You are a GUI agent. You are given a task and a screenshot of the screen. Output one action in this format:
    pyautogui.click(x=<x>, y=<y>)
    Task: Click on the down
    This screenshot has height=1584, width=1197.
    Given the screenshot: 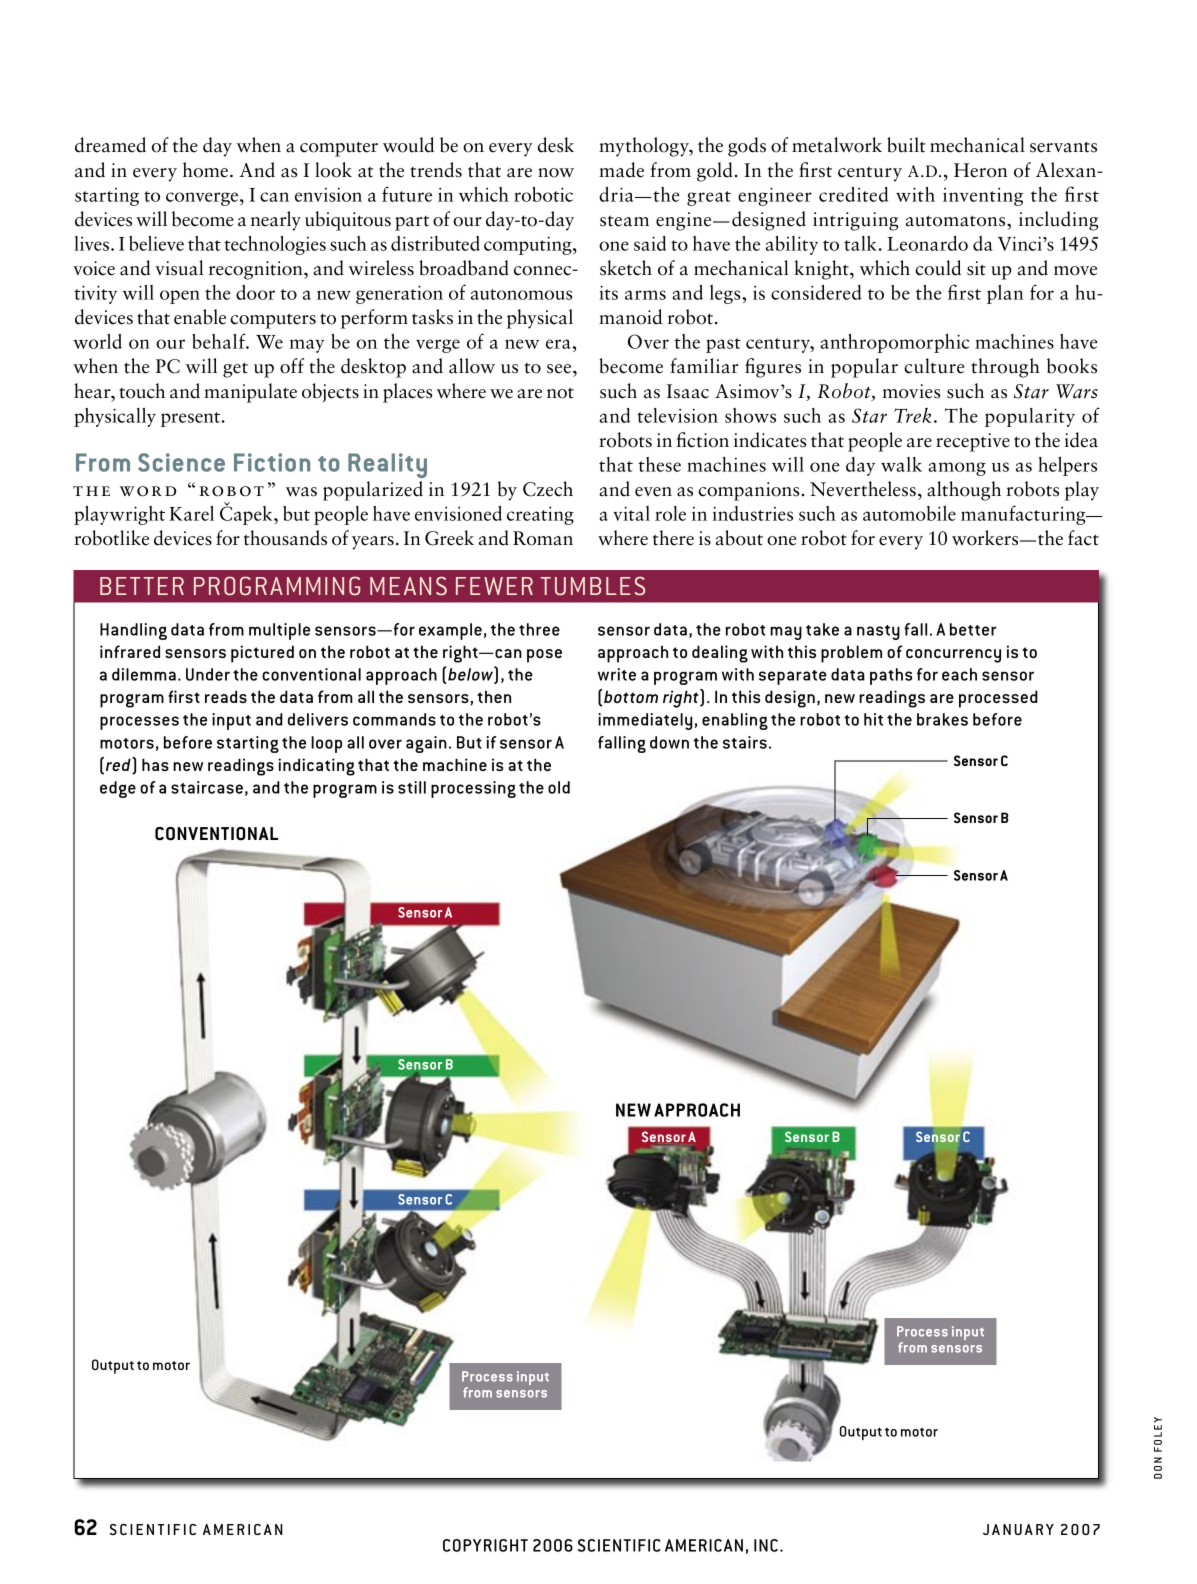 What is the action you would take?
    pyautogui.click(x=669, y=742)
